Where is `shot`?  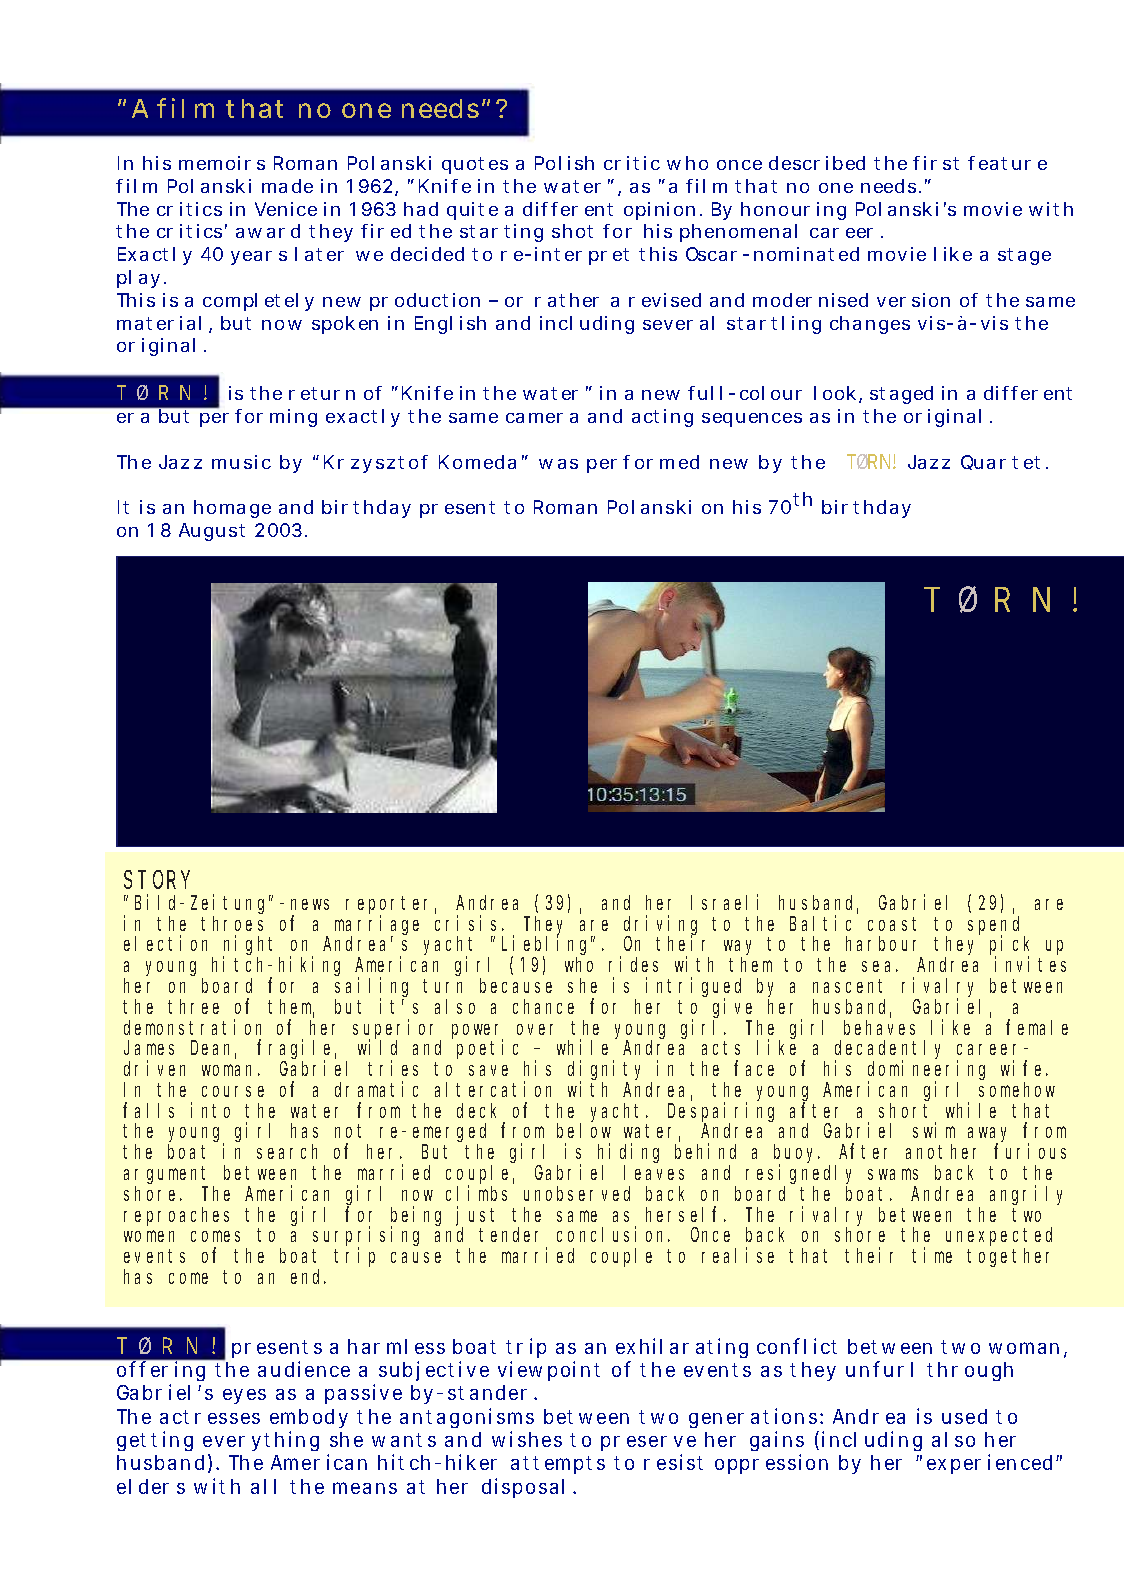 shot is located at coordinates (572, 231).
